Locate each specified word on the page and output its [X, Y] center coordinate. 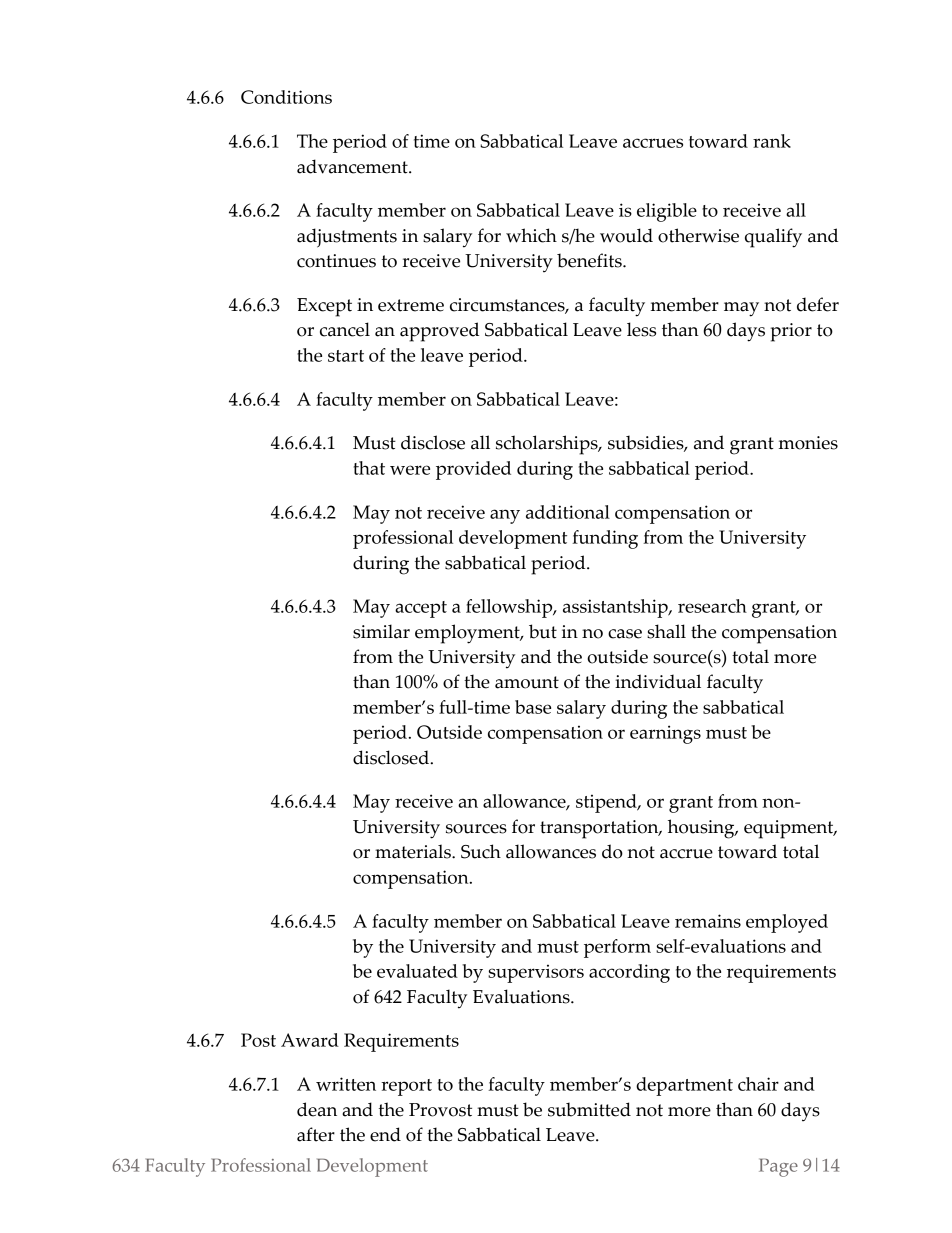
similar [381, 631]
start [346, 356]
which [531, 235]
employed [787, 923]
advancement [353, 166]
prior [791, 332]
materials [414, 851]
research [712, 606]
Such [481, 851]
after [316, 1134]
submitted [589, 1109]
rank [772, 141]
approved [439, 332]
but [543, 631]
